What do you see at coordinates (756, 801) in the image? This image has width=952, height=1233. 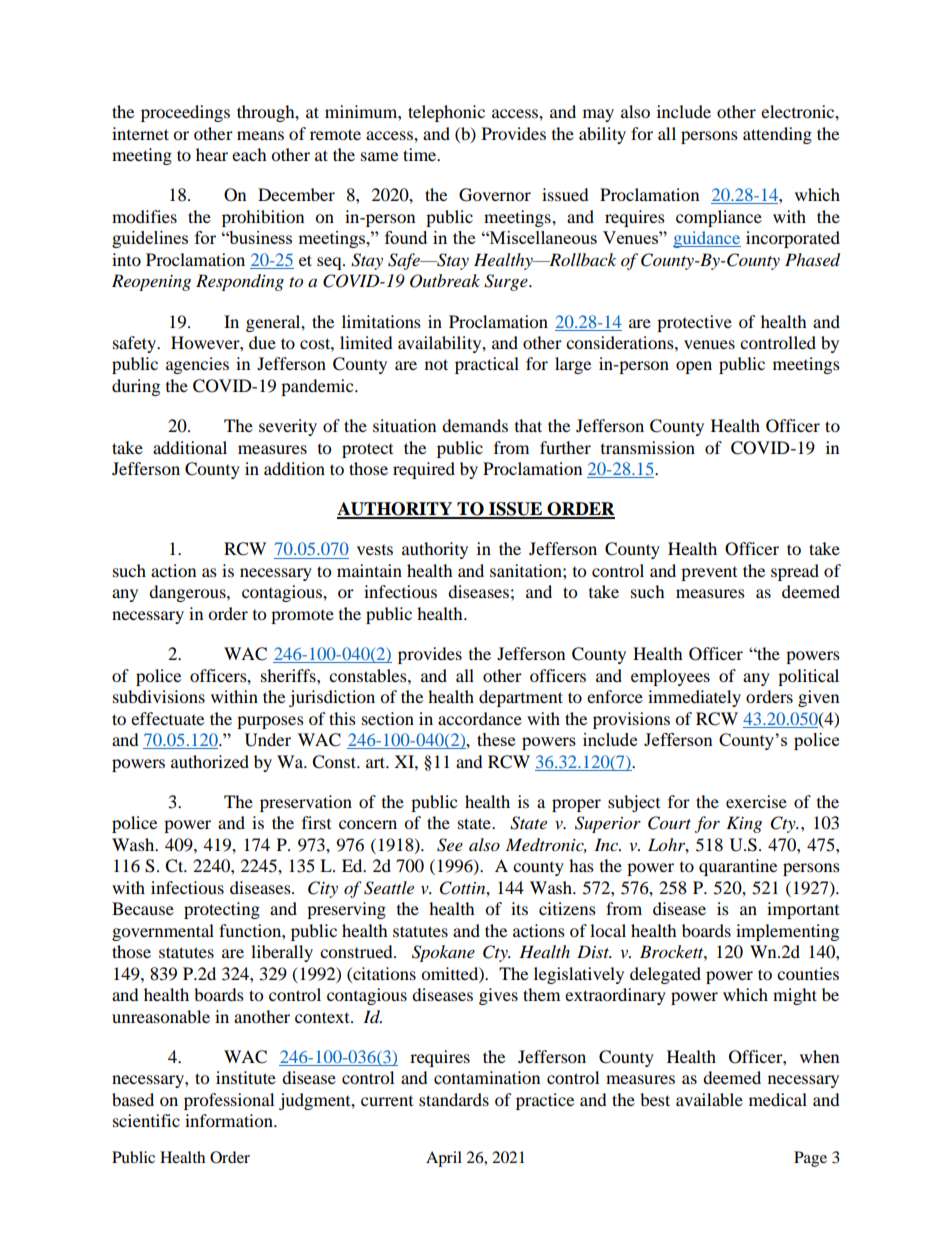 I see `exercise` at bounding box center [756, 801].
